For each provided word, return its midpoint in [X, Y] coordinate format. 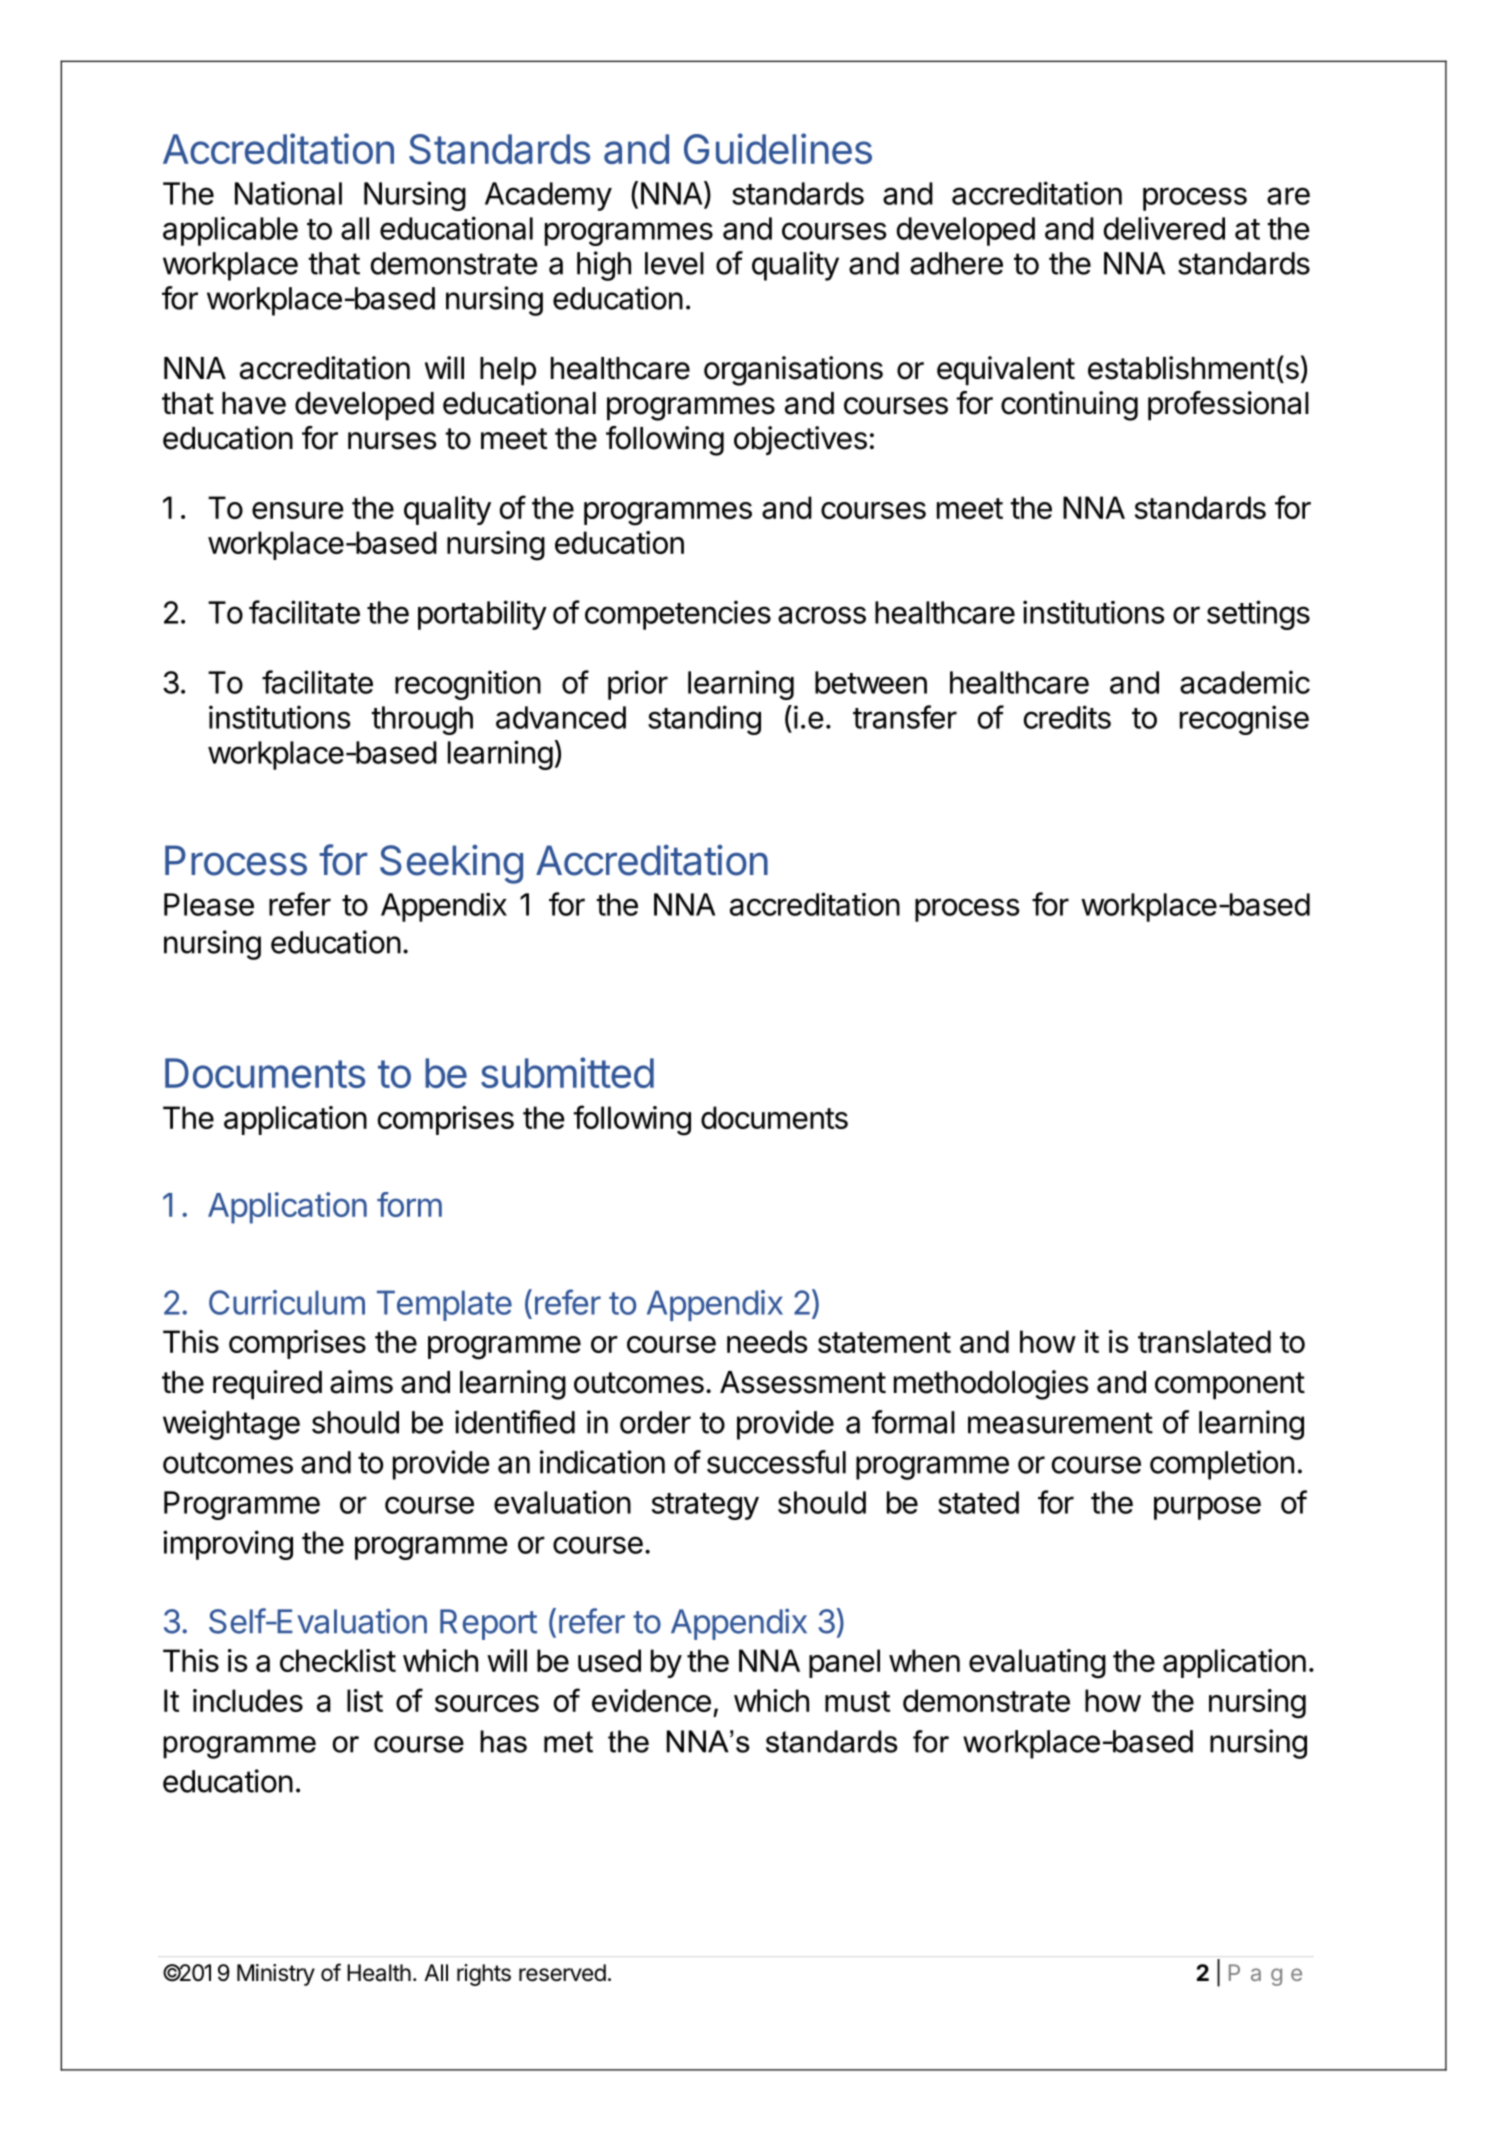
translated [1204, 1341]
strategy [705, 1506]
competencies [678, 615]
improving [228, 1545]
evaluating [1037, 1664]
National [288, 193]
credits [1067, 717]
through [422, 720]
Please [209, 904]
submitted [567, 1072]
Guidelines [778, 148]
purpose [1207, 1508]
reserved [562, 1973]
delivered [1164, 228]
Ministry [276, 1975]
